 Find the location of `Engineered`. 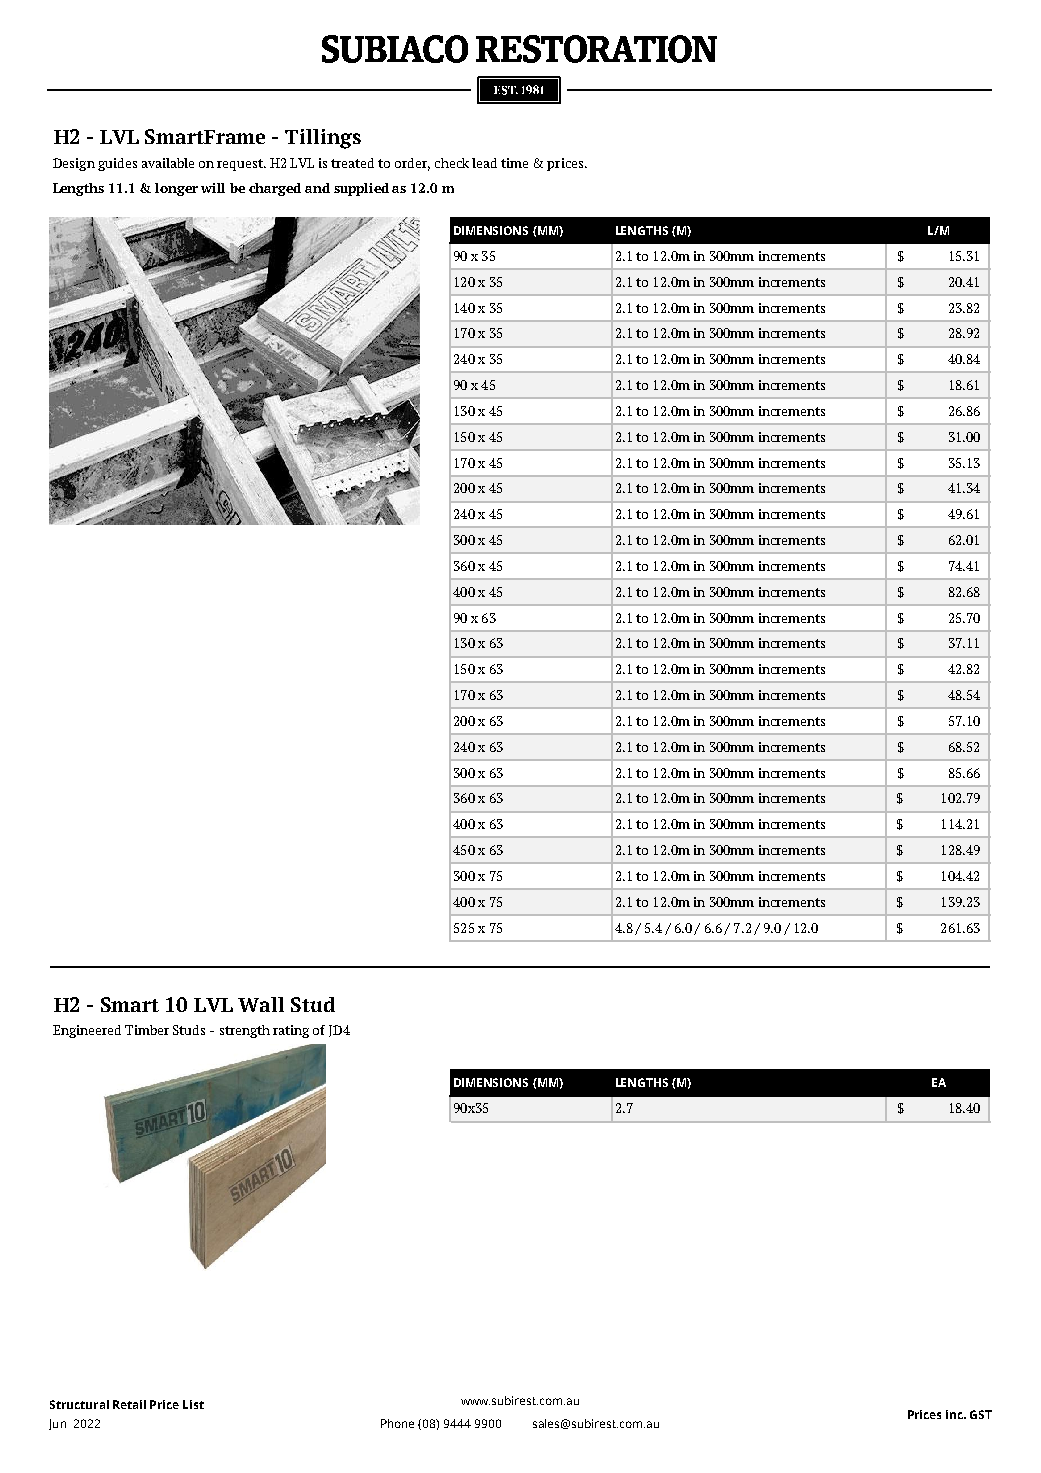

Engineered is located at coordinates (87, 1031).
